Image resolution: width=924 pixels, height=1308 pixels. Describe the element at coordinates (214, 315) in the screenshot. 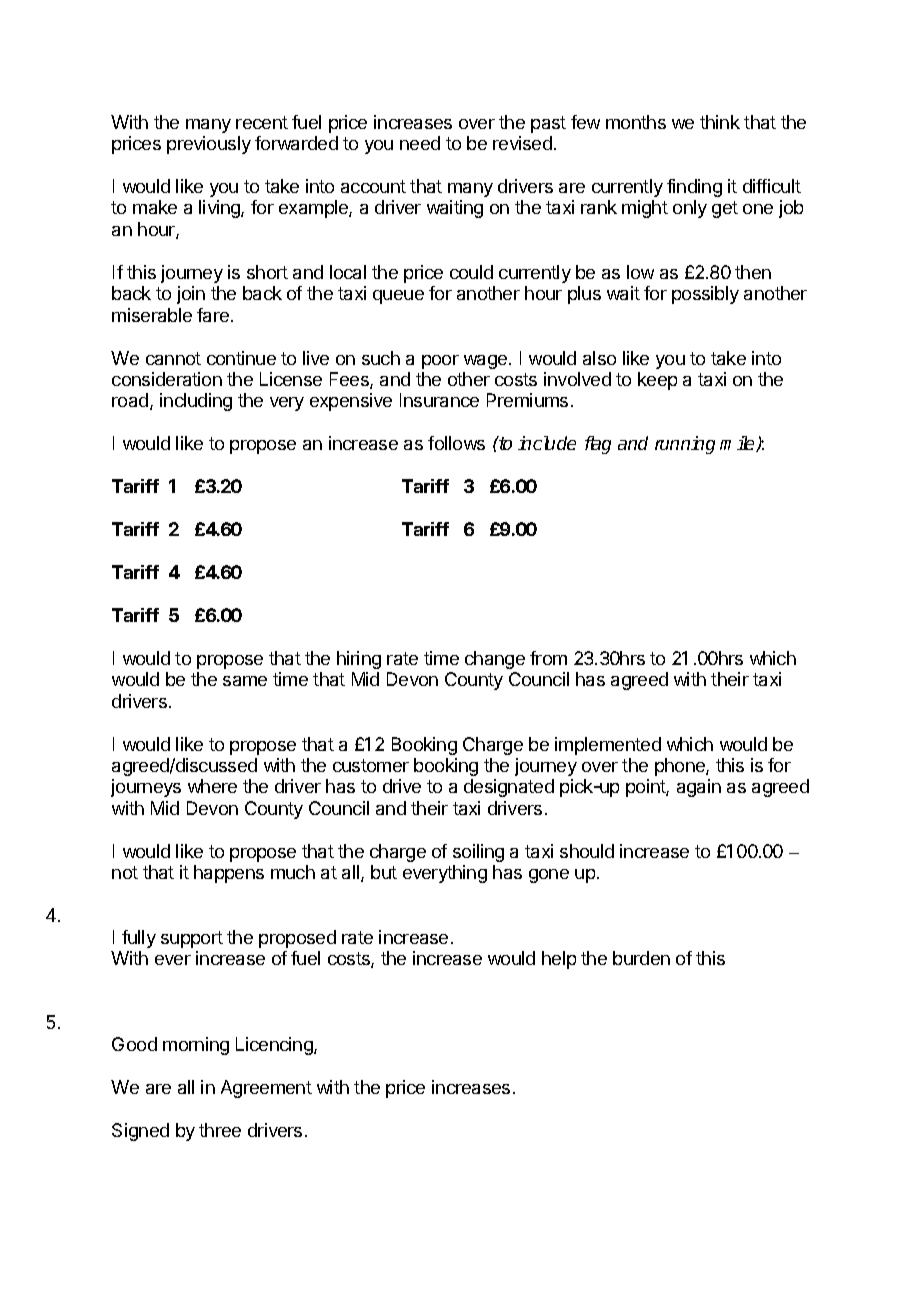

I see `fare` at that location.
